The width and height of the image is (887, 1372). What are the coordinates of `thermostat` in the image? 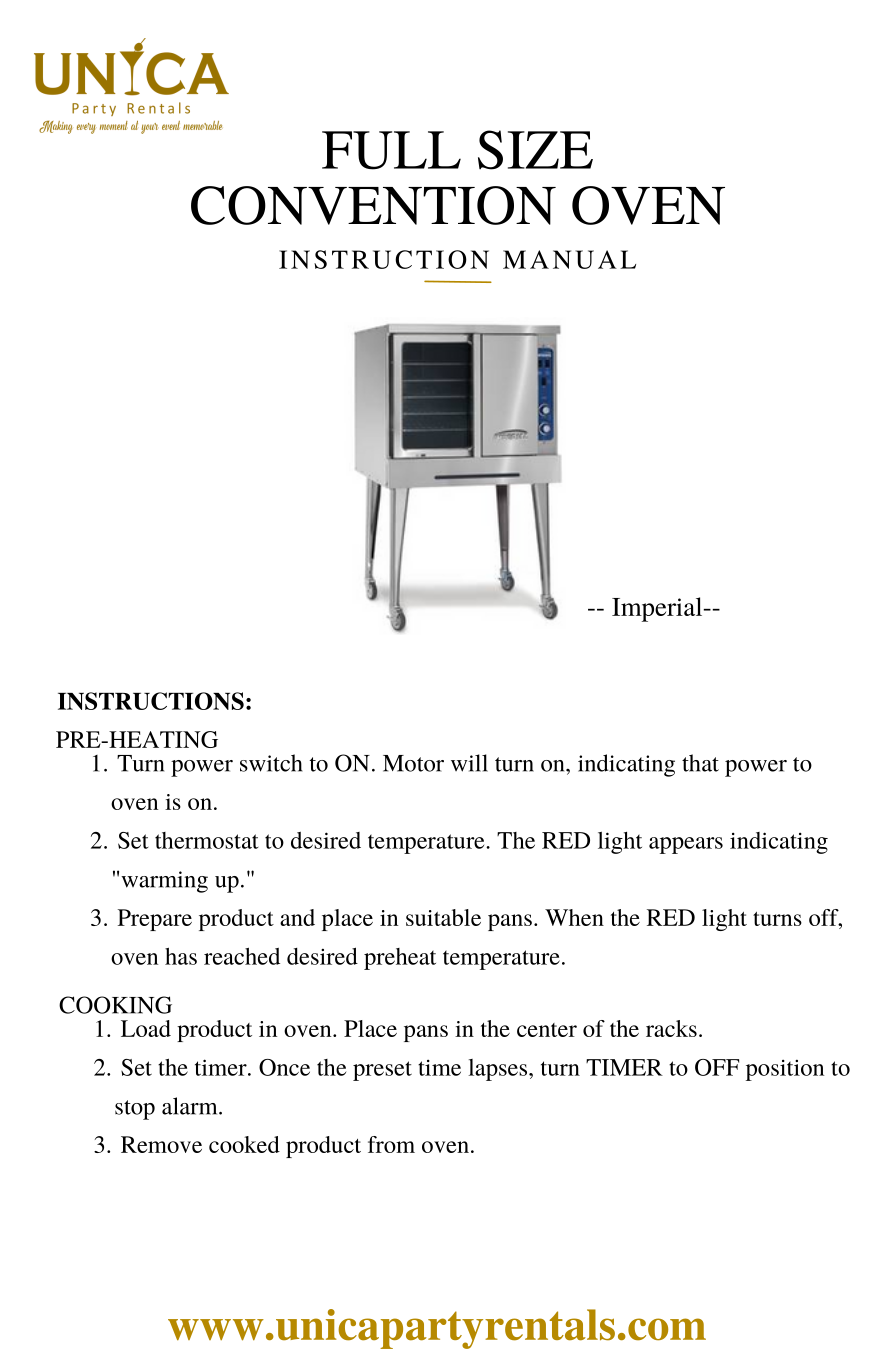 It's located at (206, 840).
